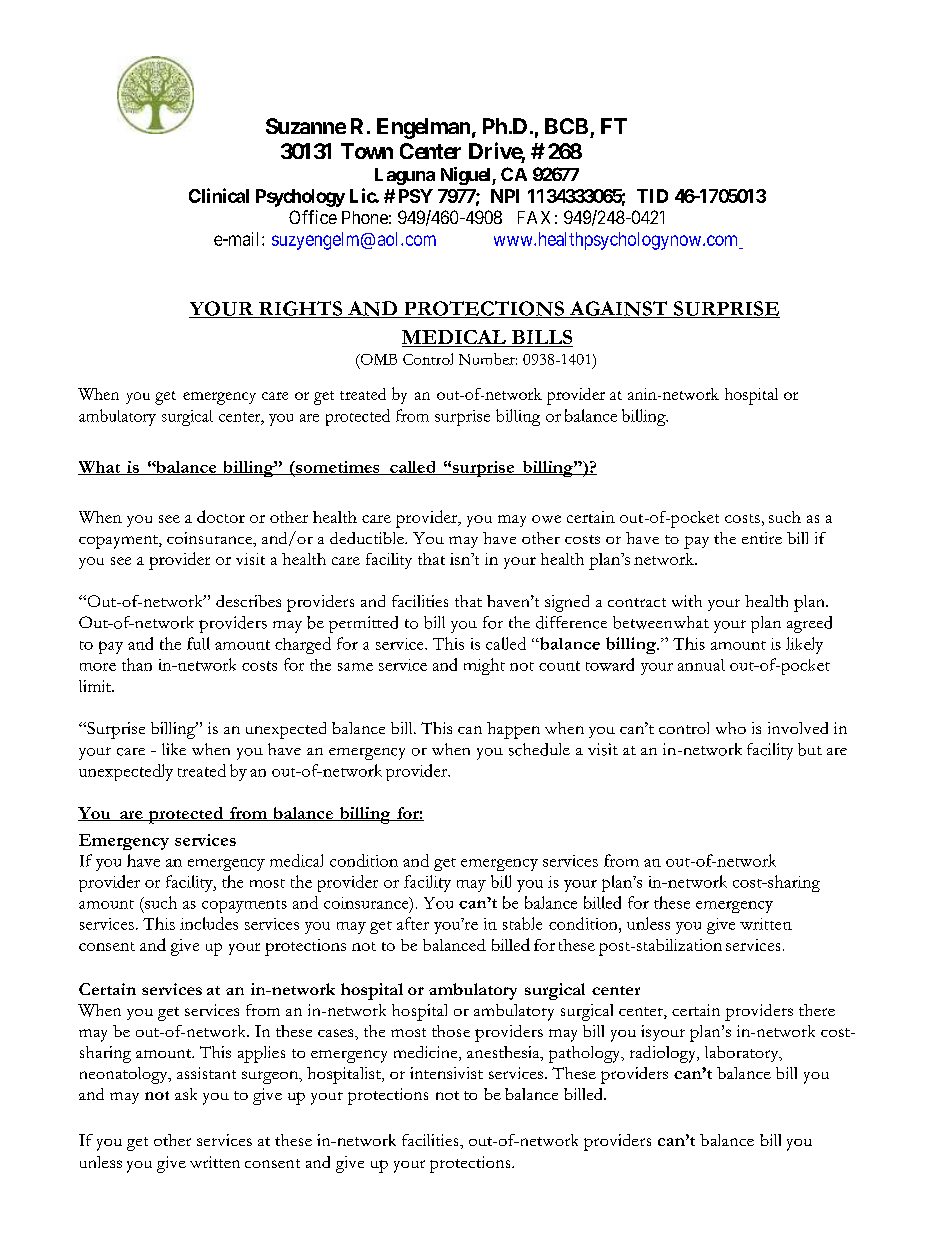 This screenshot has height=1233, width=952. Describe the element at coordinates (484, 666) in the screenshot. I see `might` at that location.
